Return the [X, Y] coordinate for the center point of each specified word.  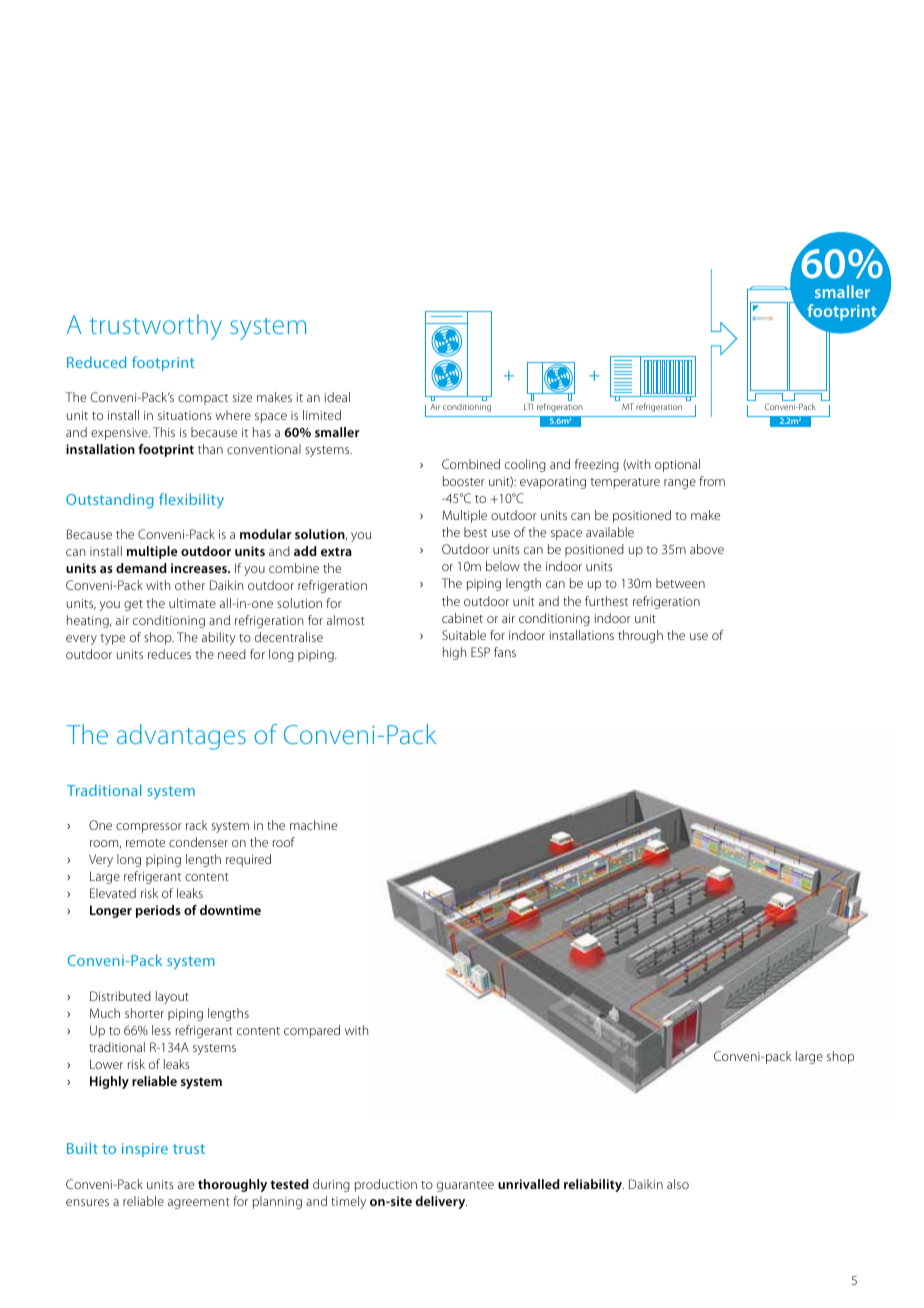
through [640, 636]
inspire [145, 1150]
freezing [597, 465]
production [386, 1185]
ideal [337, 397]
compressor [149, 828]
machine [313, 825]
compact [203, 399]
